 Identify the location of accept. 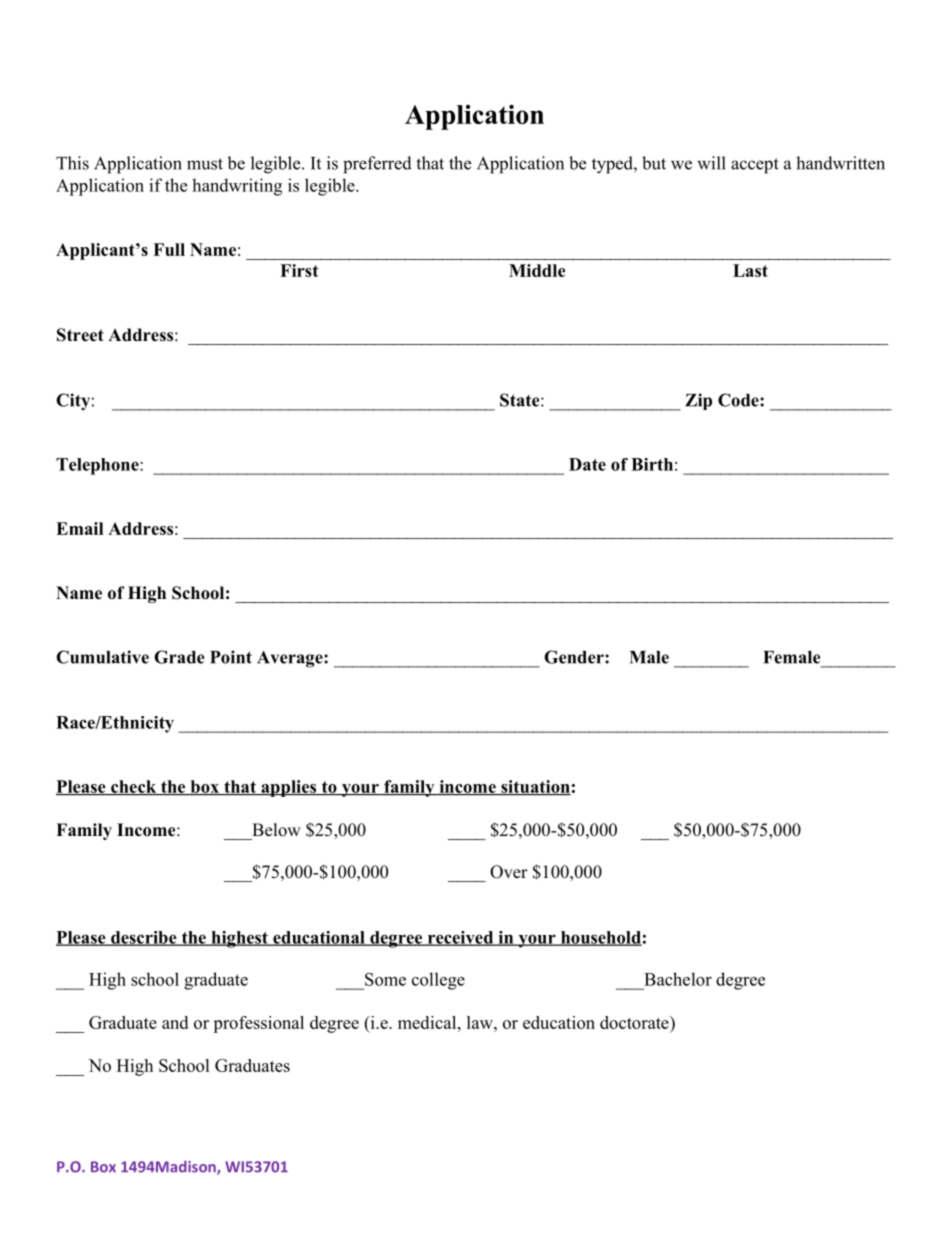
(755, 166).
